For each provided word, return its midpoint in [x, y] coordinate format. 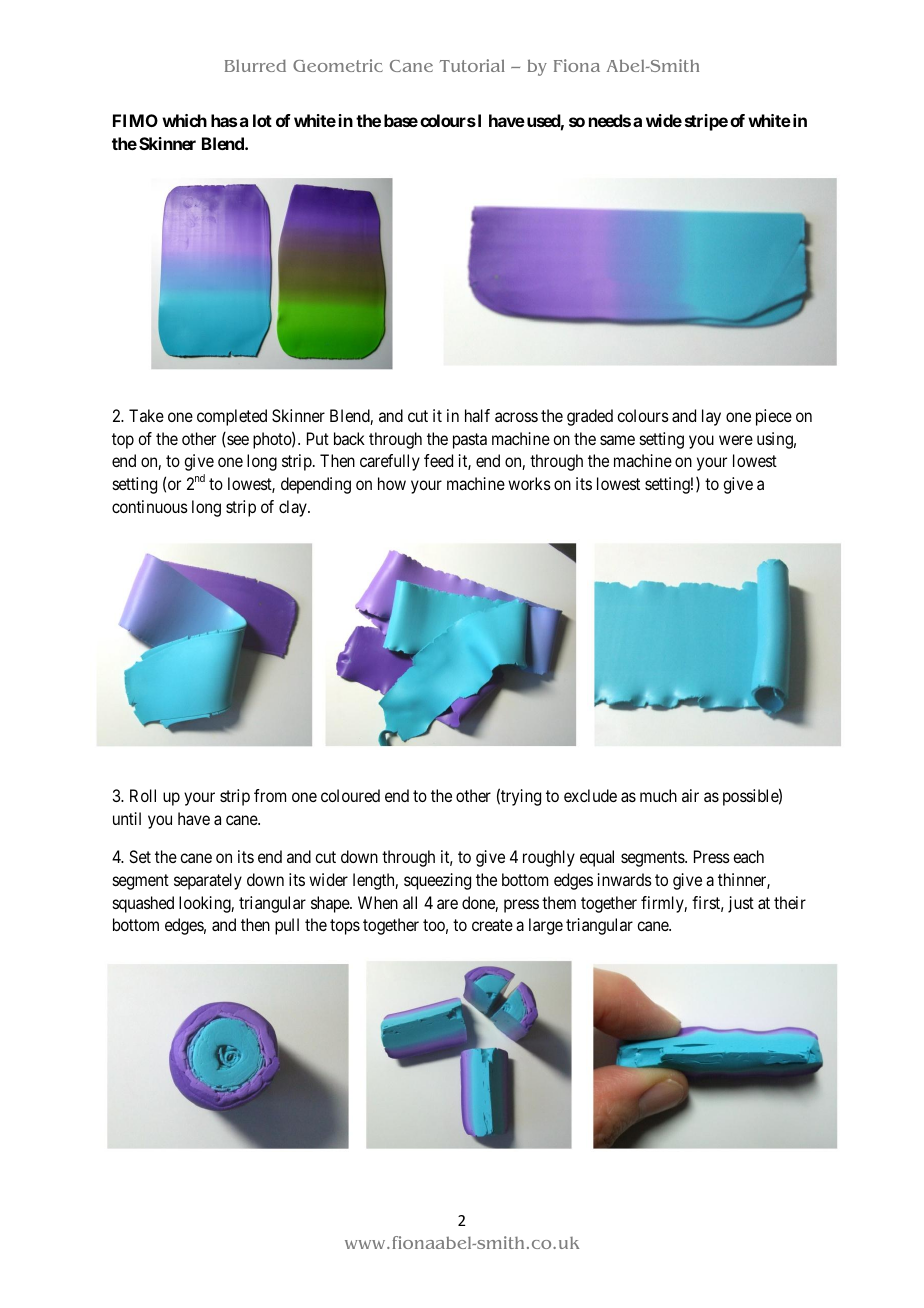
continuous [150, 506]
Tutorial [472, 65]
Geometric [338, 65]
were [736, 440]
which [184, 120]
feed [438, 460]
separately [208, 881]
